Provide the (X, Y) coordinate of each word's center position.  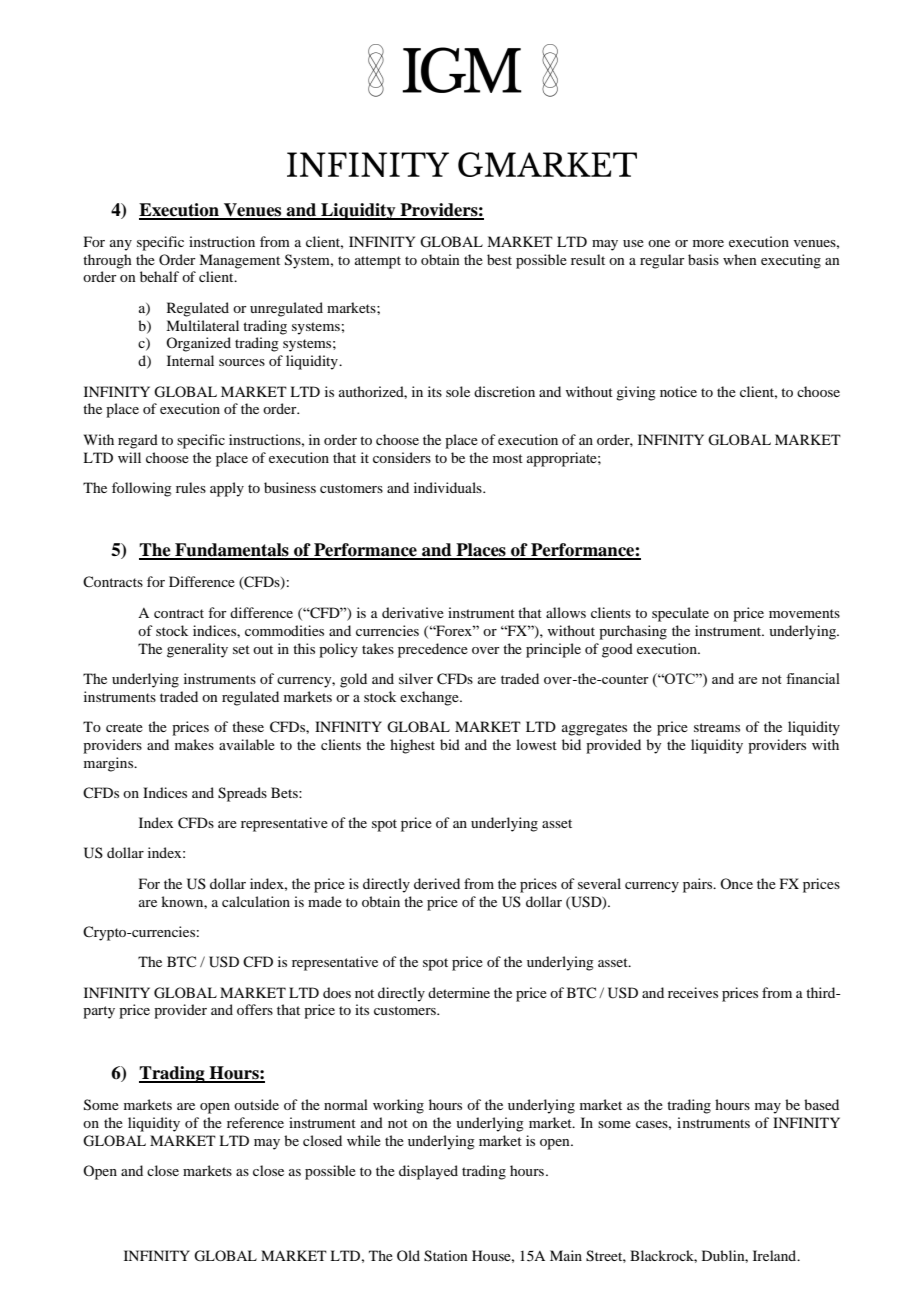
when (740, 259)
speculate (680, 614)
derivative (413, 612)
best (499, 259)
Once (736, 883)
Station (446, 1256)
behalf (159, 276)
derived (437, 883)
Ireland (776, 1255)
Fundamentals (232, 551)
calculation (256, 901)
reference (255, 1122)
